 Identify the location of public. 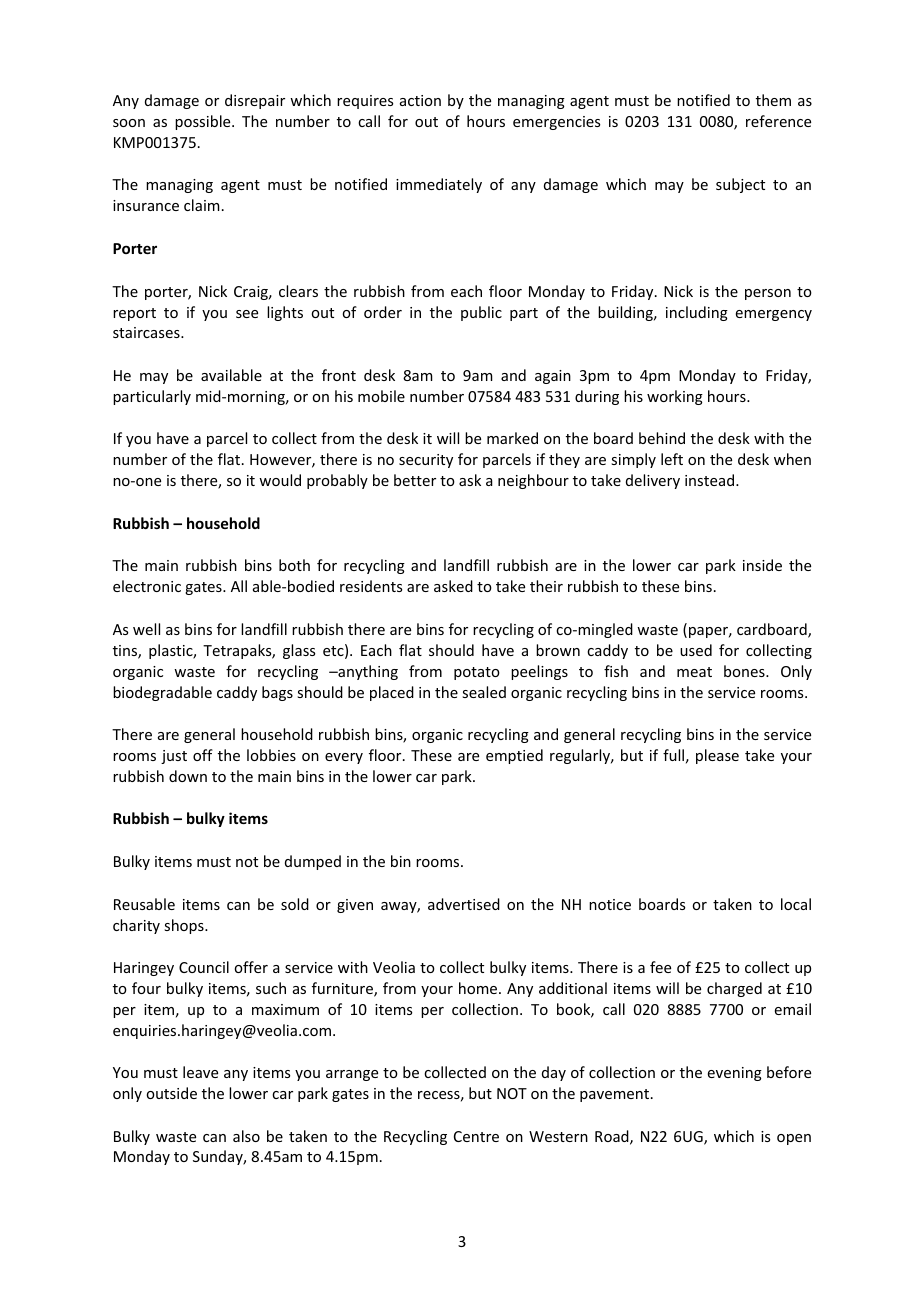
(481, 313).
